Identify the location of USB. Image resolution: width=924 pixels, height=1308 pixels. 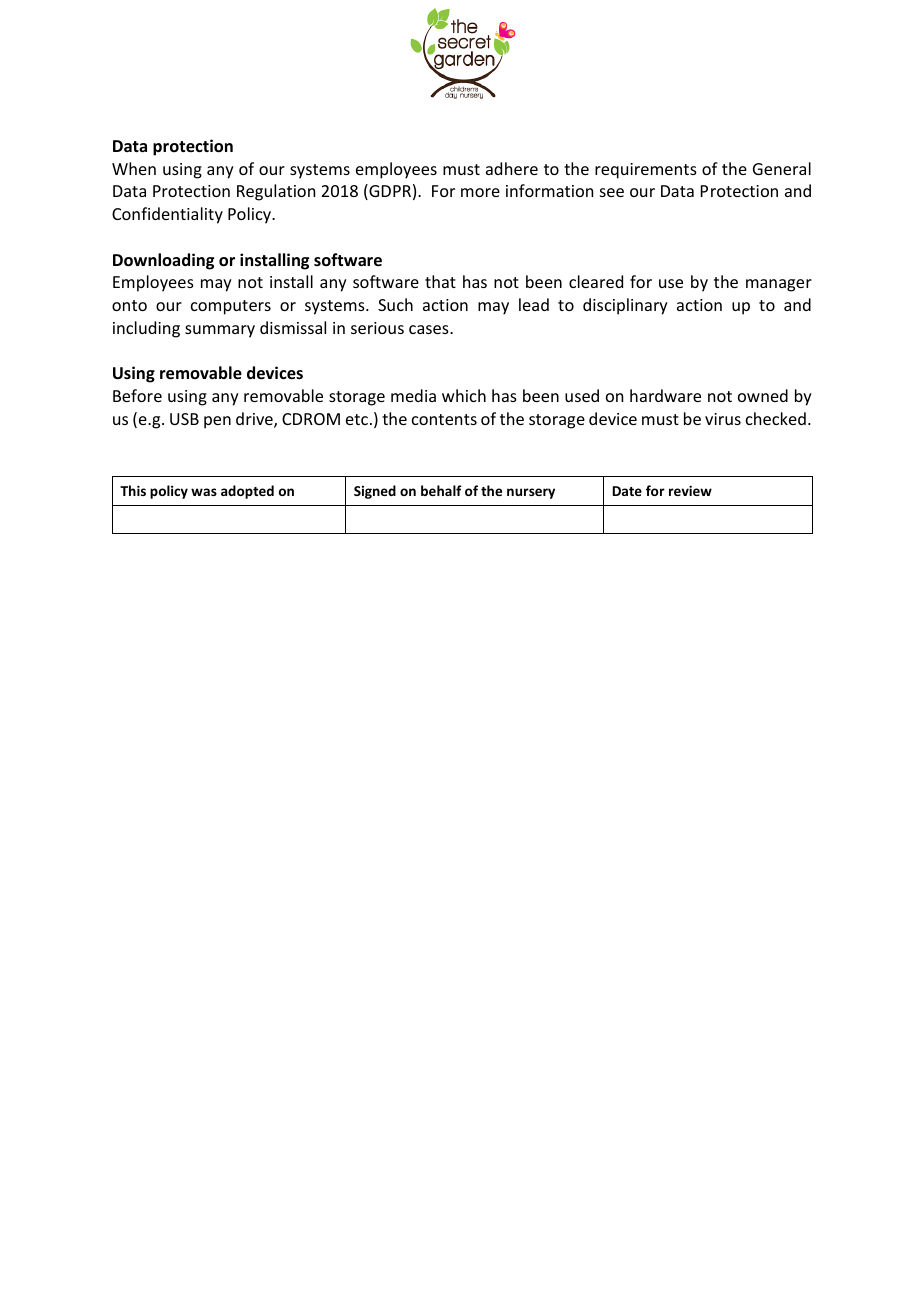
(184, 419).
